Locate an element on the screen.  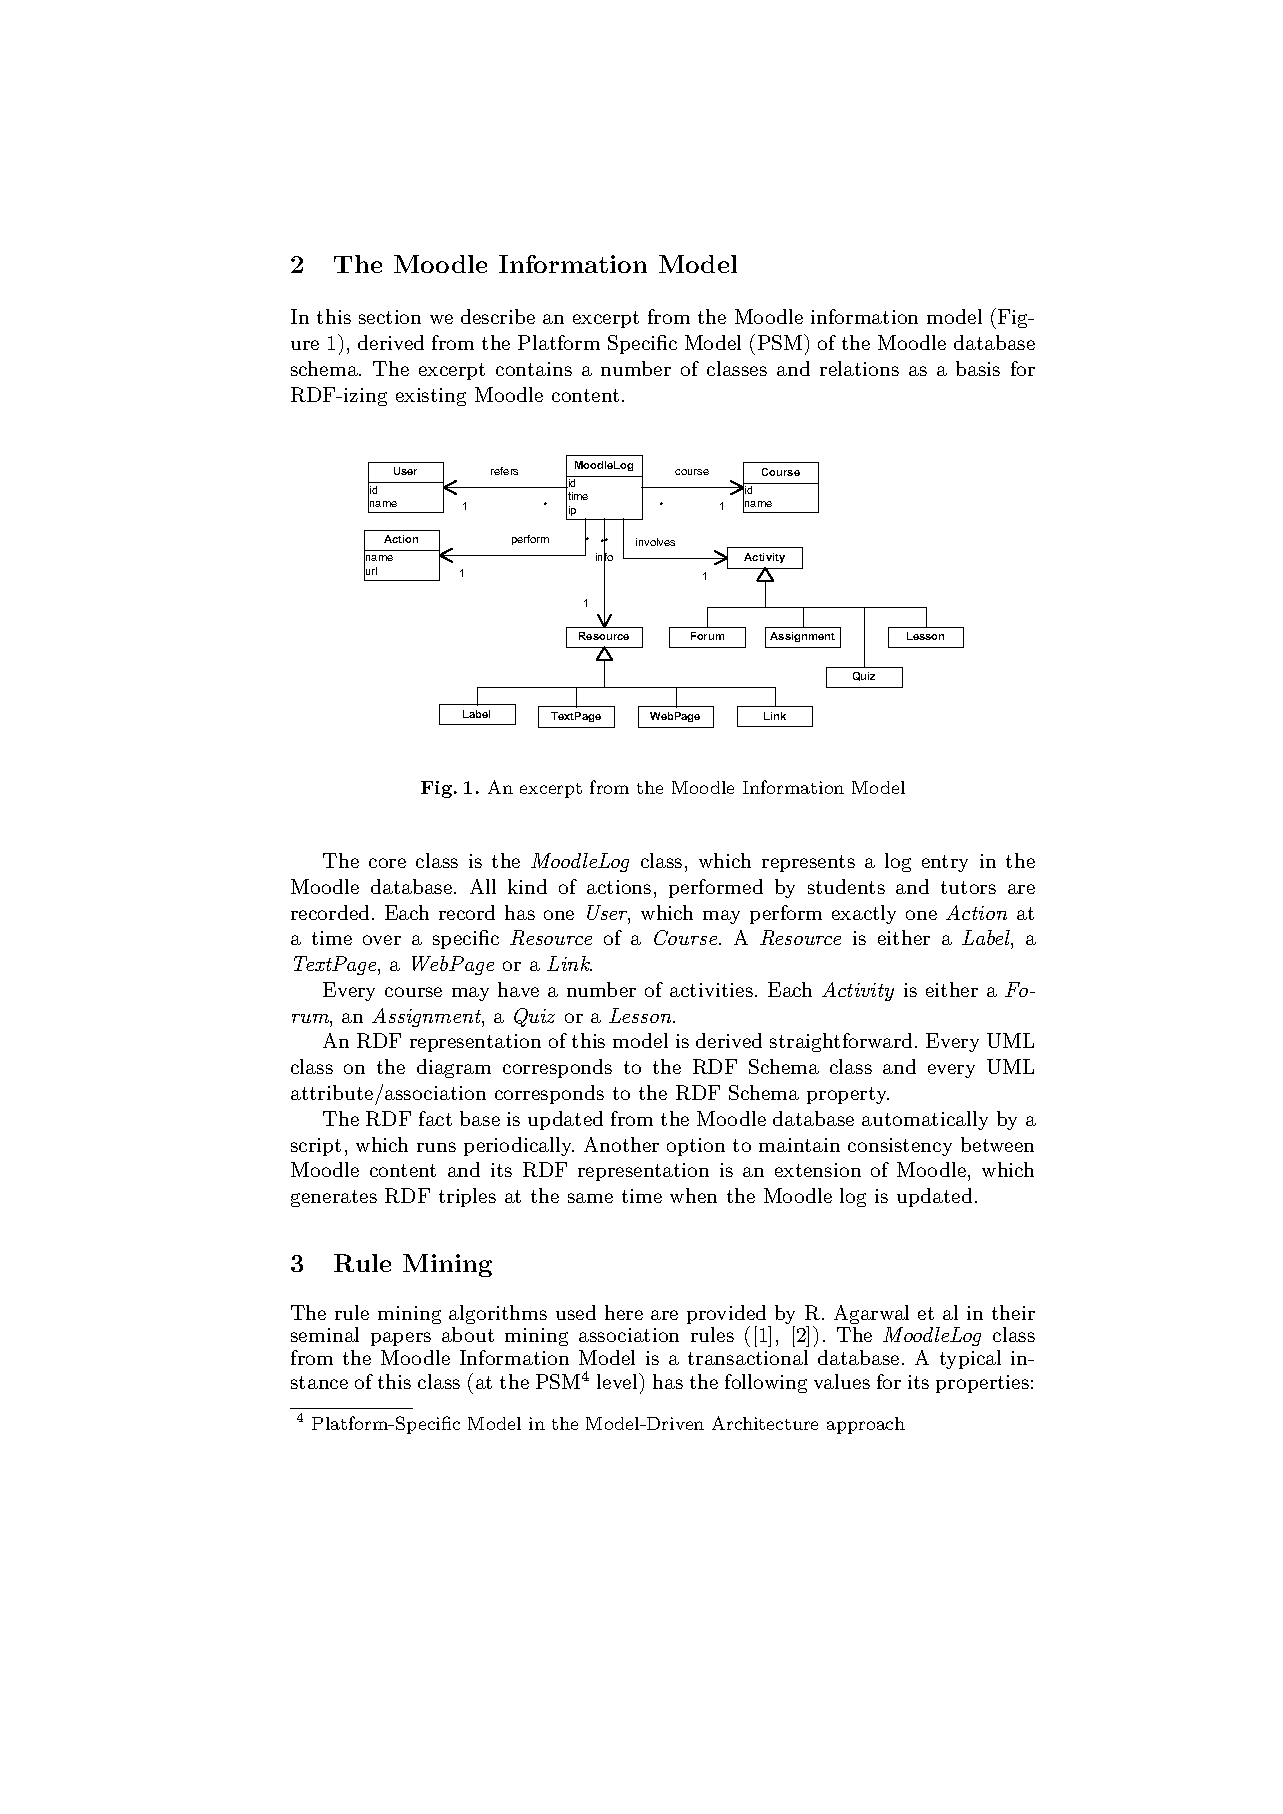
level is located at coordinates (618, 1381).
